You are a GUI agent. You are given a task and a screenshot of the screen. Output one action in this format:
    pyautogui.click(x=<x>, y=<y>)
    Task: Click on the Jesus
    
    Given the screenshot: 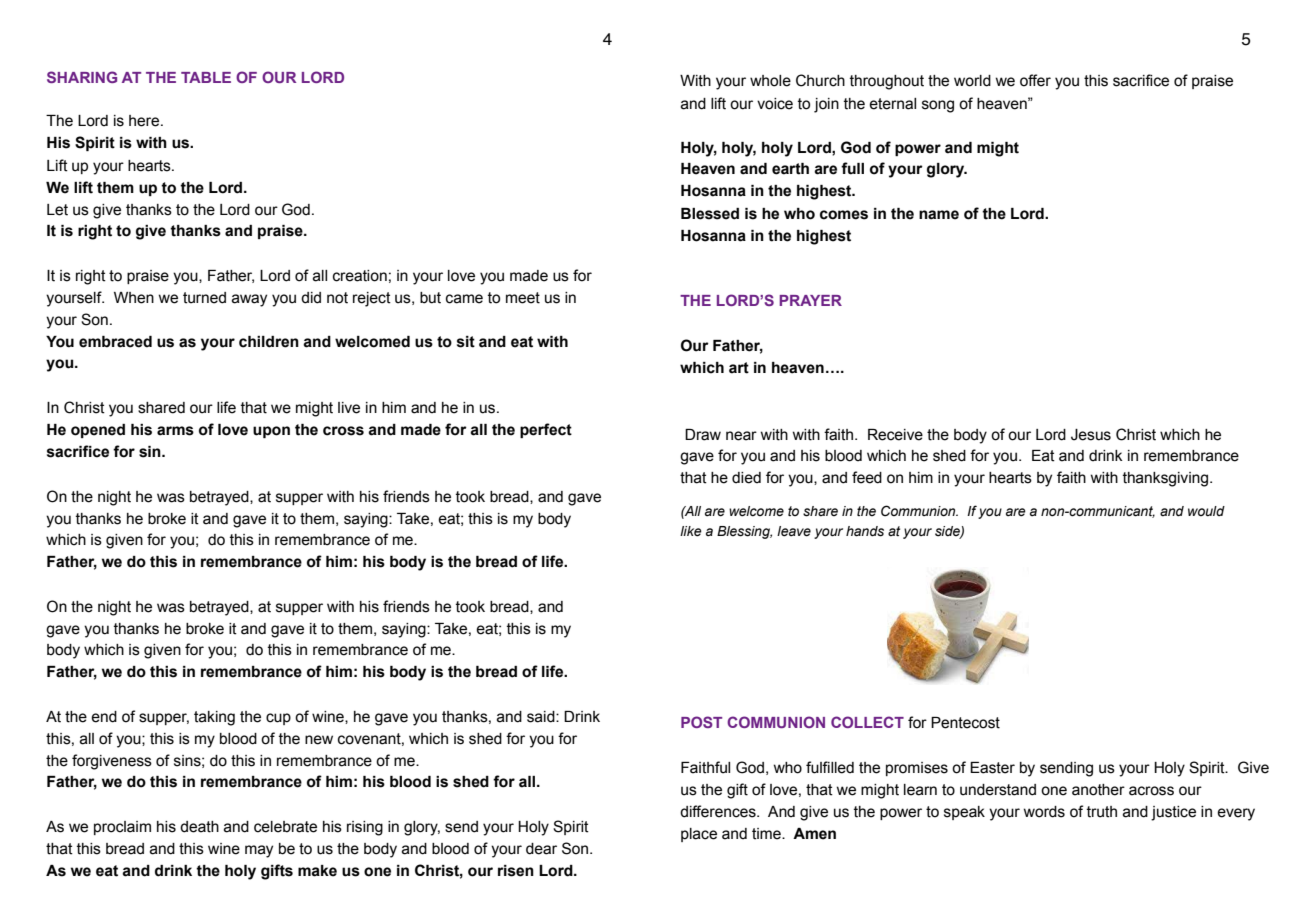 What is the action you would take?
    pyautogui.click(x=1091, y=435)
